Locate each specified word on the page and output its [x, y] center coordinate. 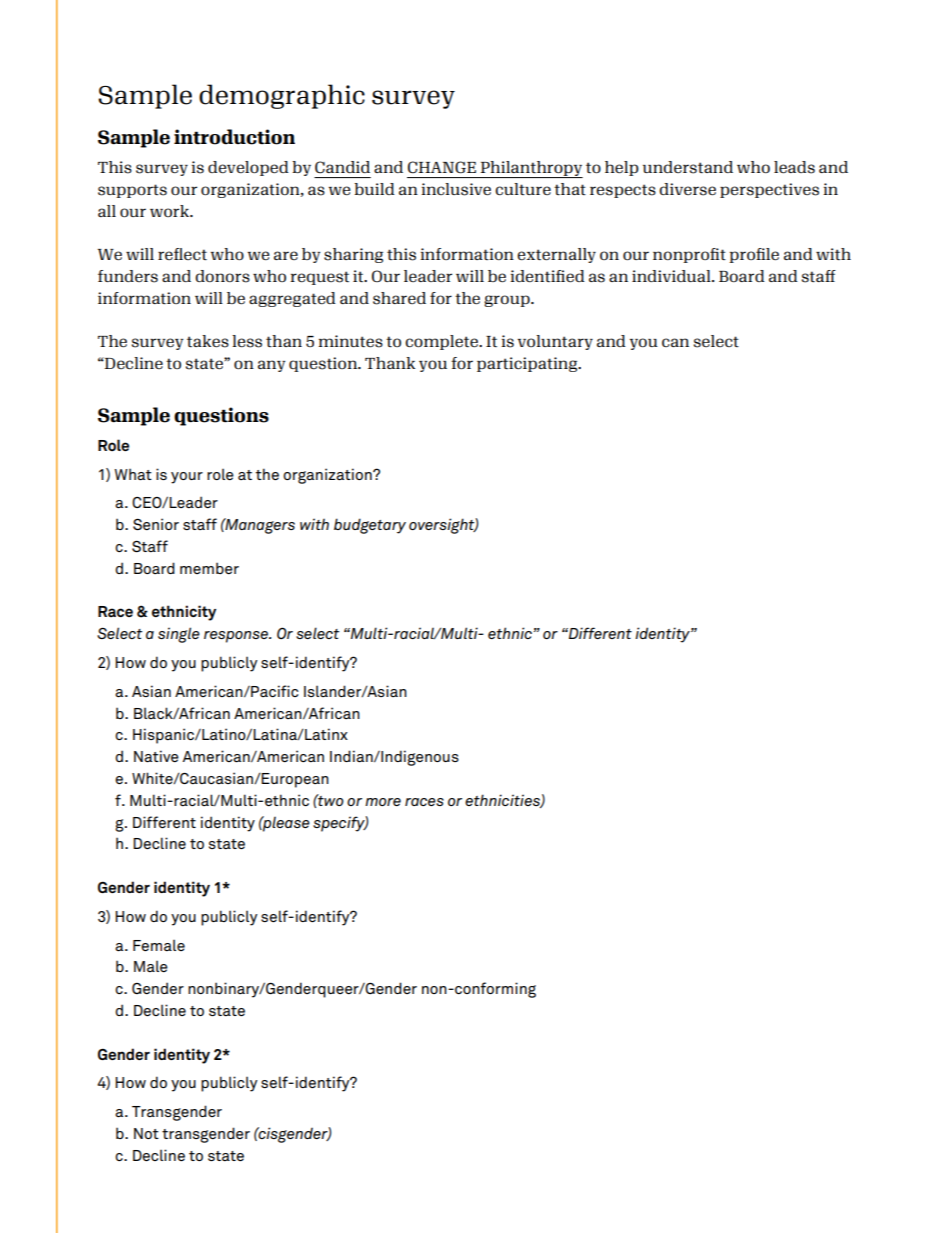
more [383, 802]
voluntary [555, 342]
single [179, 635]
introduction [234, 137]
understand [688, 167]
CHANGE [442, 167]
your [187, 478]
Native [156, 756]
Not [146, 1133]
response [237, 637]
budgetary [370, 526]
